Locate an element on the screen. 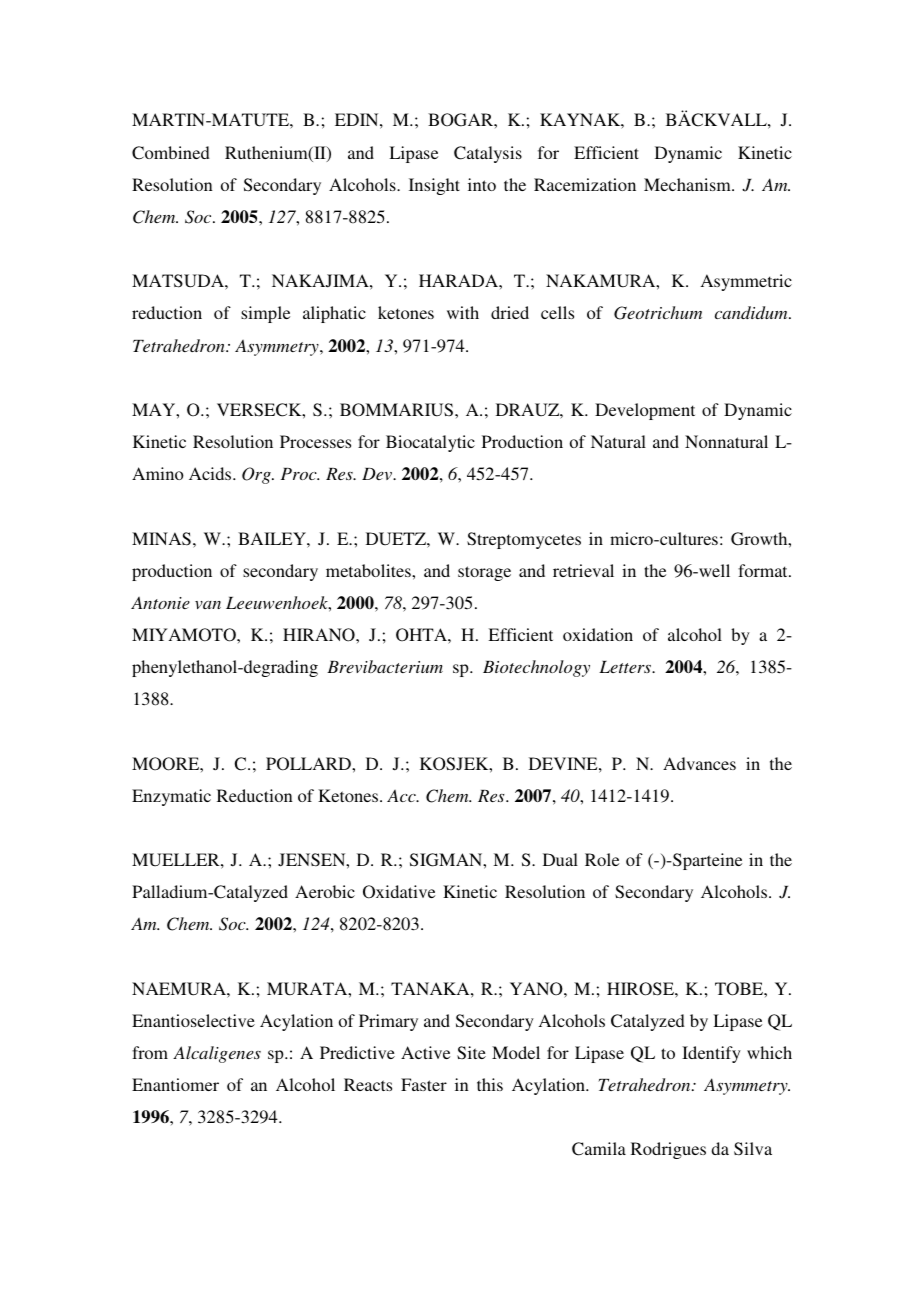  Oxidative is located at coordinates (399, 892).
